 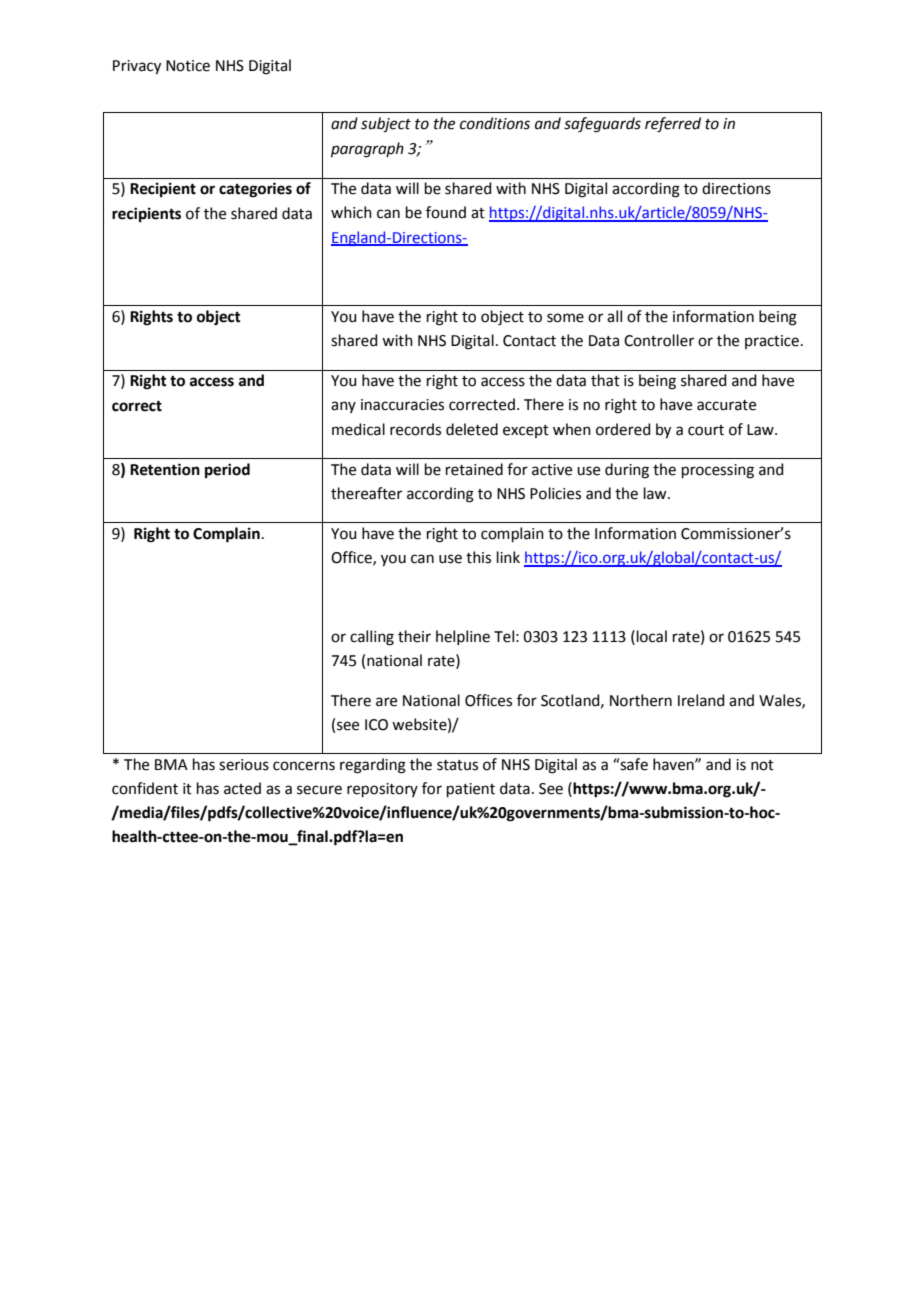 I want to click on conditions, so click(x=495, y=123).
